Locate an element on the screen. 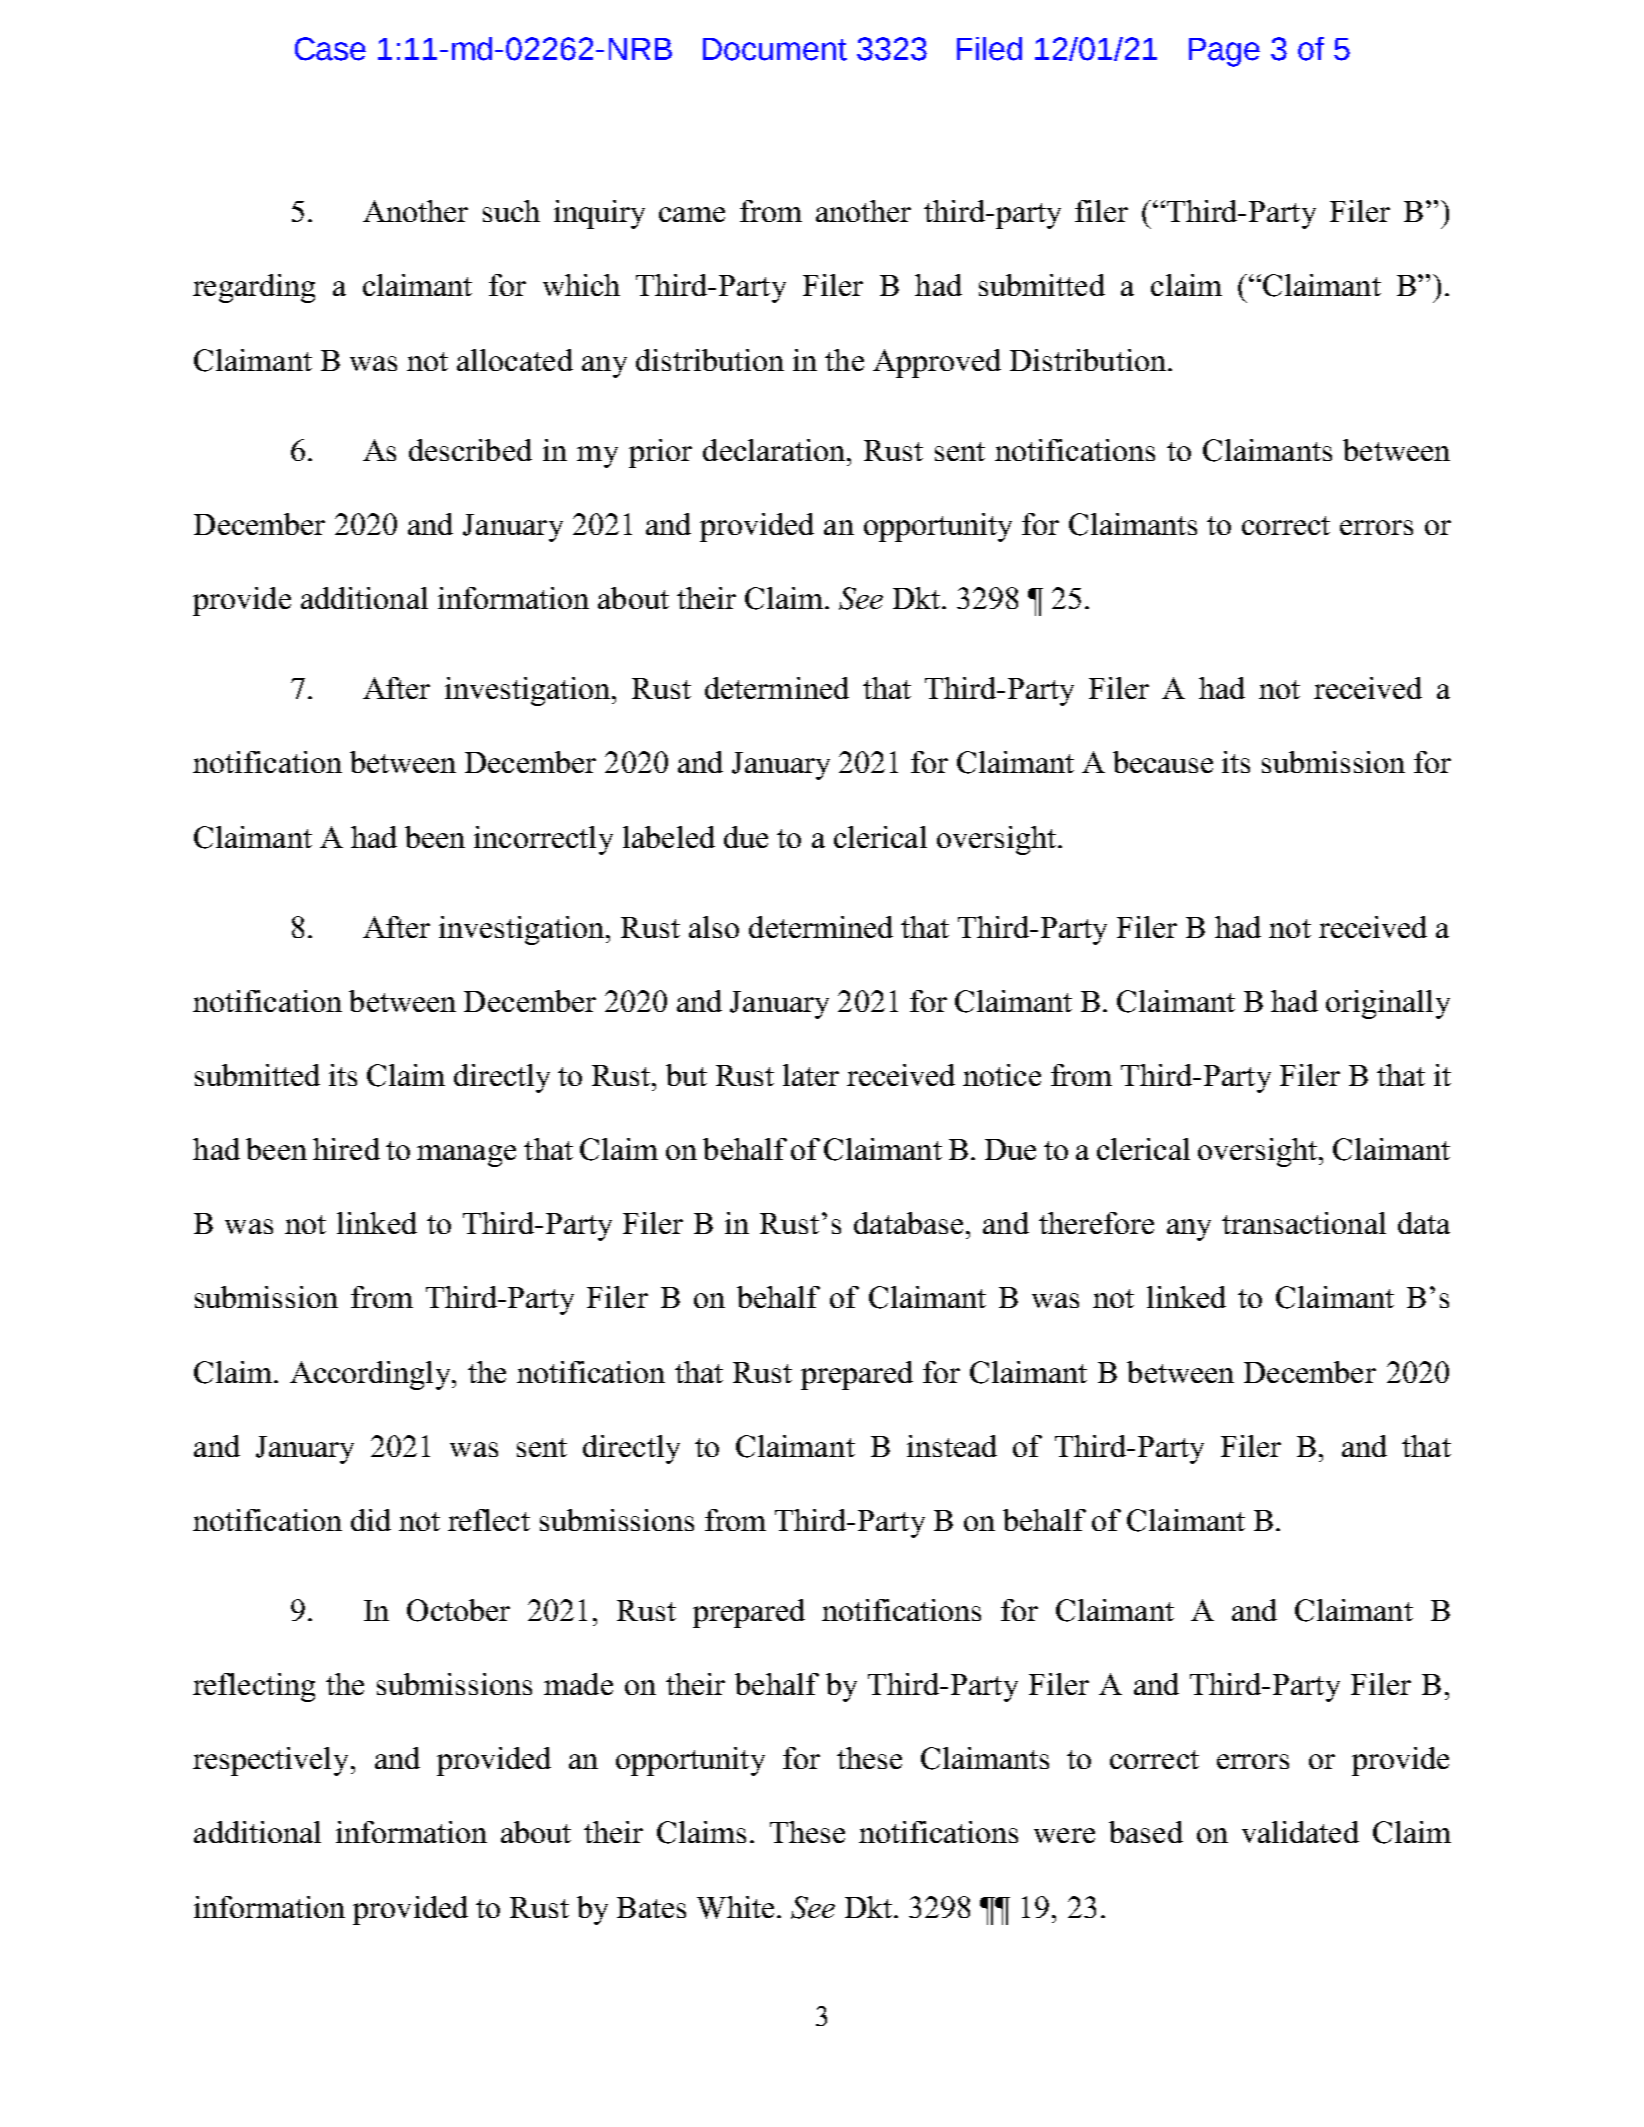 This screenshot has height=2127, width=1644. later is located at coordinates (811, 1075).
